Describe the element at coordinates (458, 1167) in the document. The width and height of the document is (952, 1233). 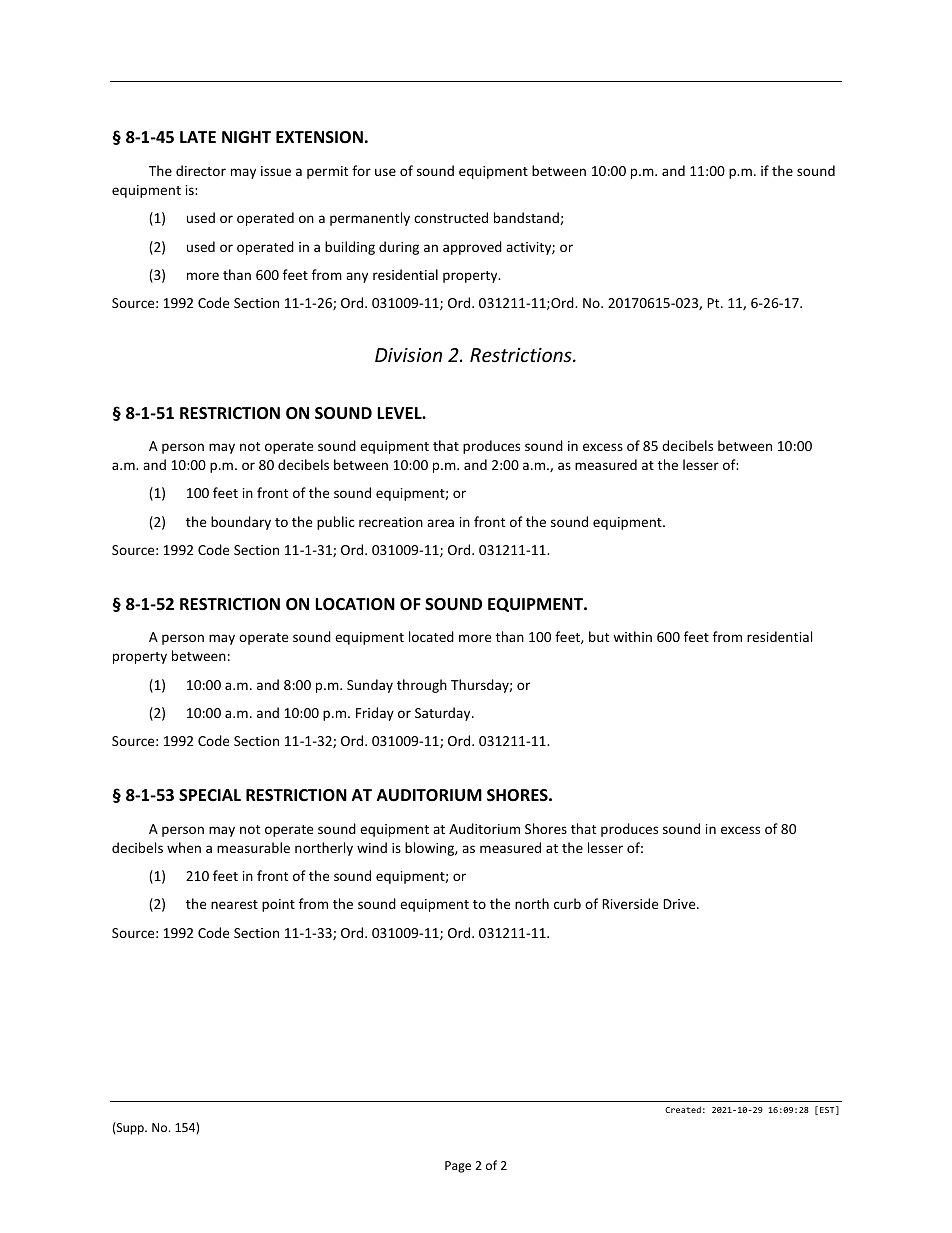
I see `Page` at that location.
